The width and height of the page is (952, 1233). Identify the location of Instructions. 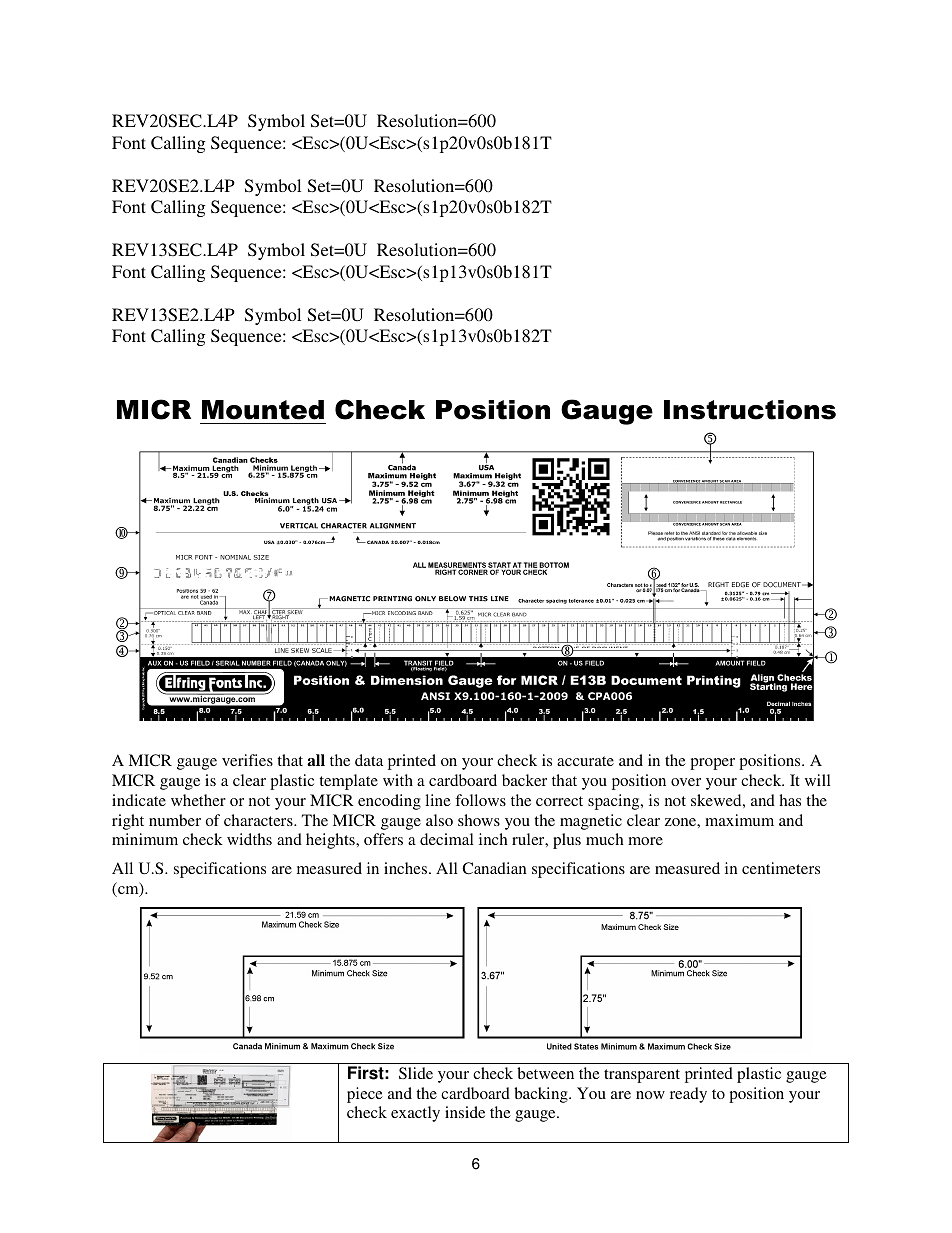
(750, 410).
